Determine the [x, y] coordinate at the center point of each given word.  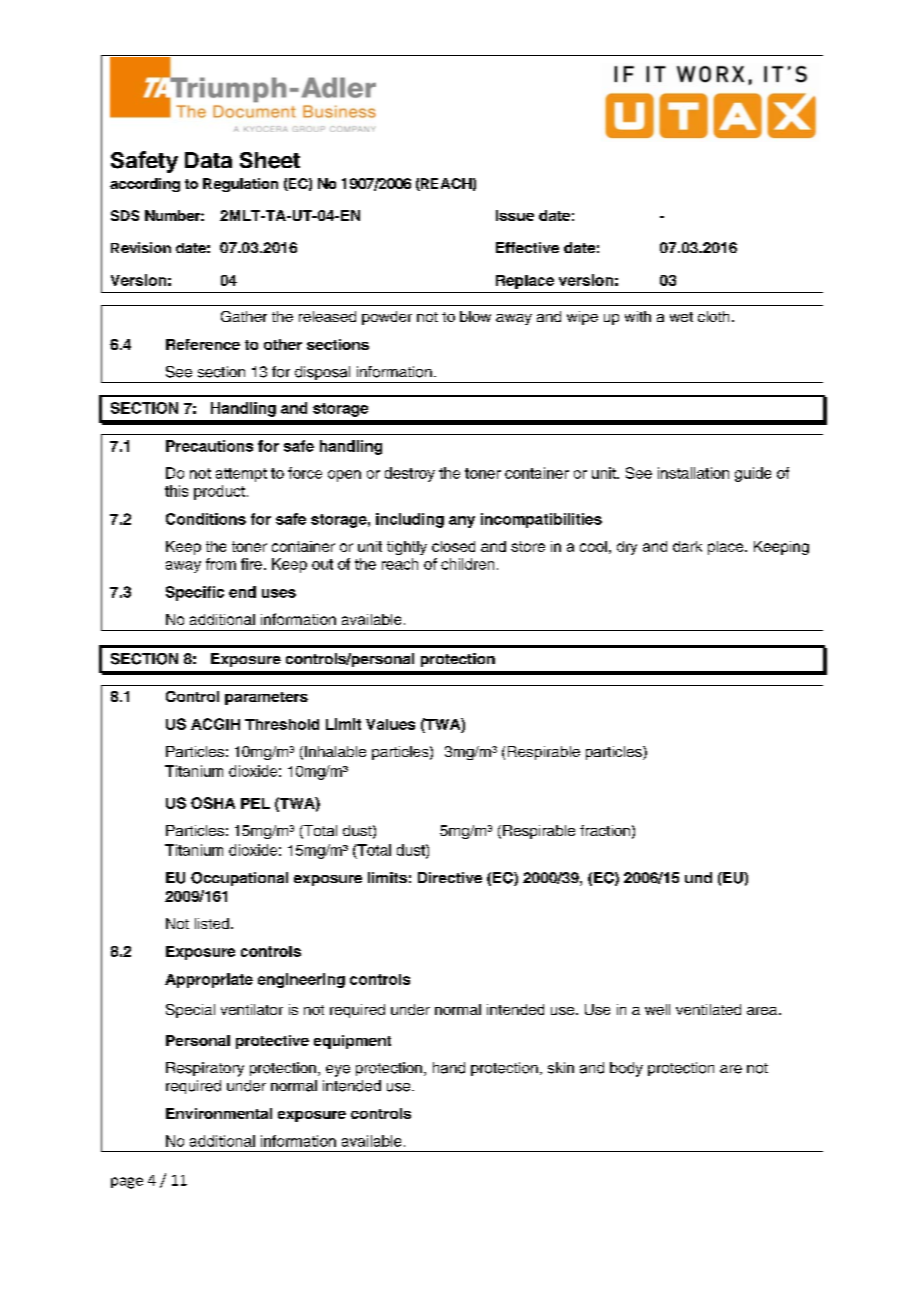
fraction [605, 830]
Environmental [219, 1113]
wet [681, 317]
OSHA [213, 803]
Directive [450, 877]
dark [687, 546]
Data [208, 160]
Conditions [206, 519]
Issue [515, 215]
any [462, 522]
